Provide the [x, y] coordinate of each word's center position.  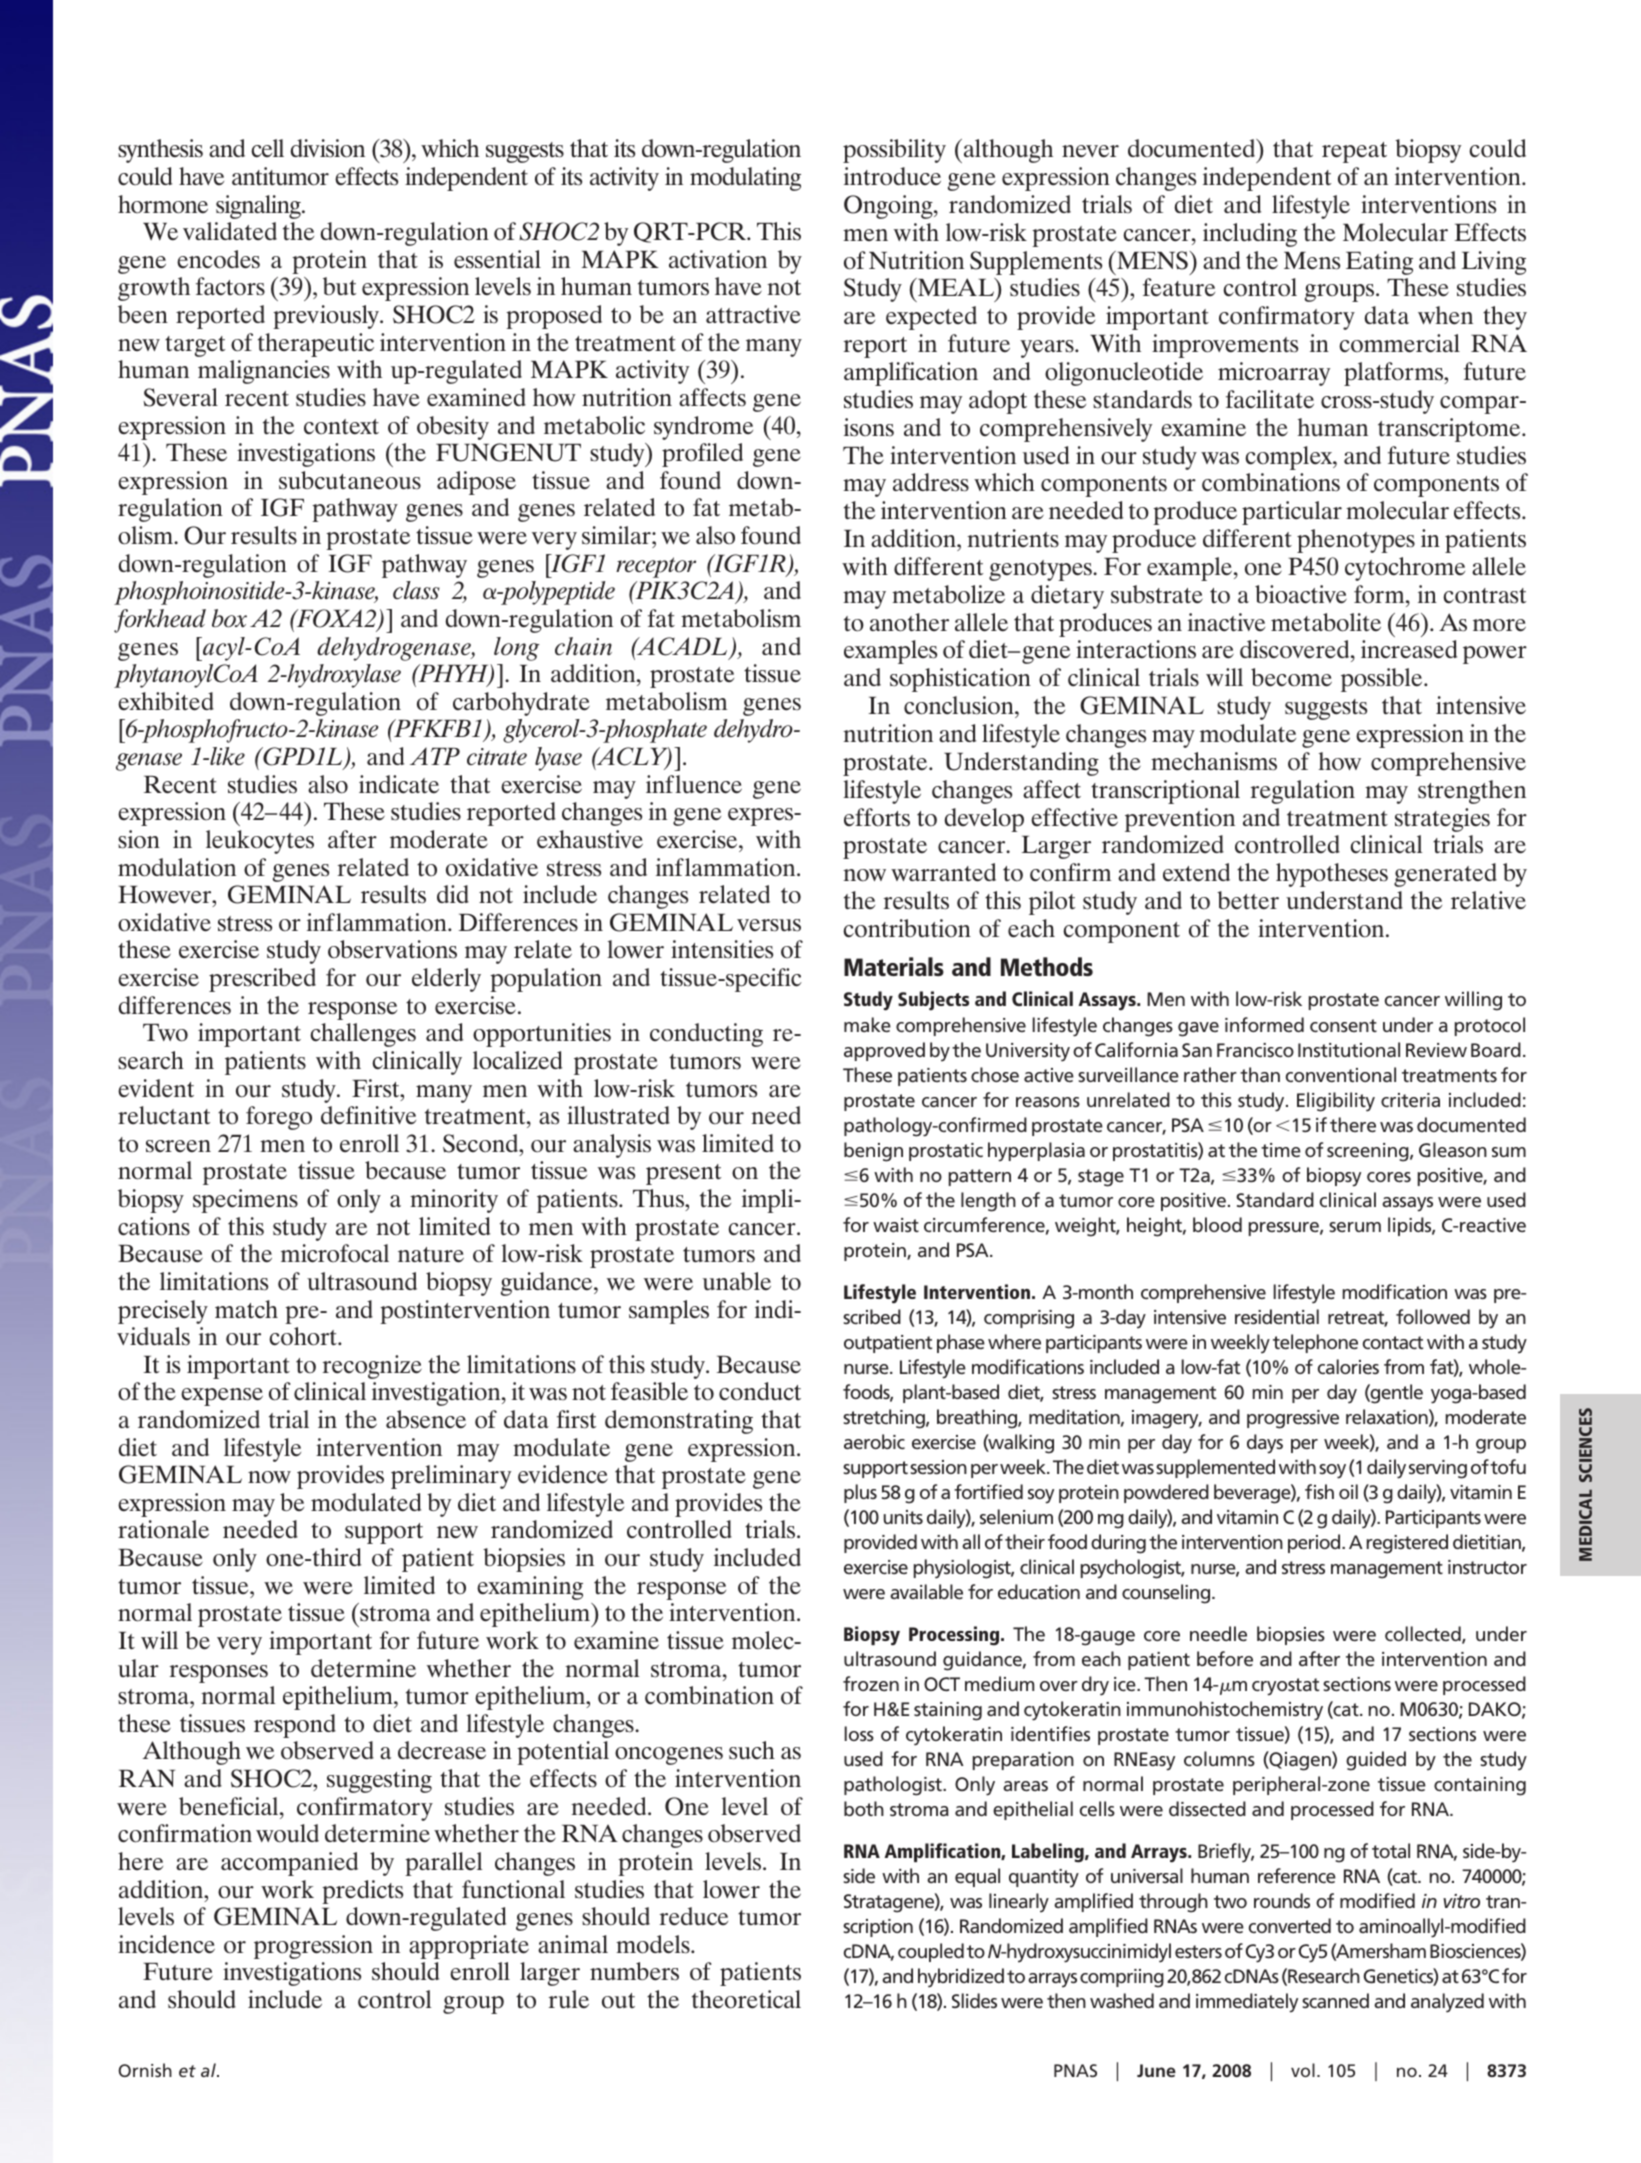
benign [873, 1152]
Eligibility [1336, 1102]
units [903, 1517]
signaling [259, 207]
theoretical [746, 1999]
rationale [163, 1529]
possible [1383, 680]
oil [1348, 1491]
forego [279, 1118]
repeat [1354, 152]
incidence [166, 1944]
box [229, 618]
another [909, 622]
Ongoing [889, 207]
